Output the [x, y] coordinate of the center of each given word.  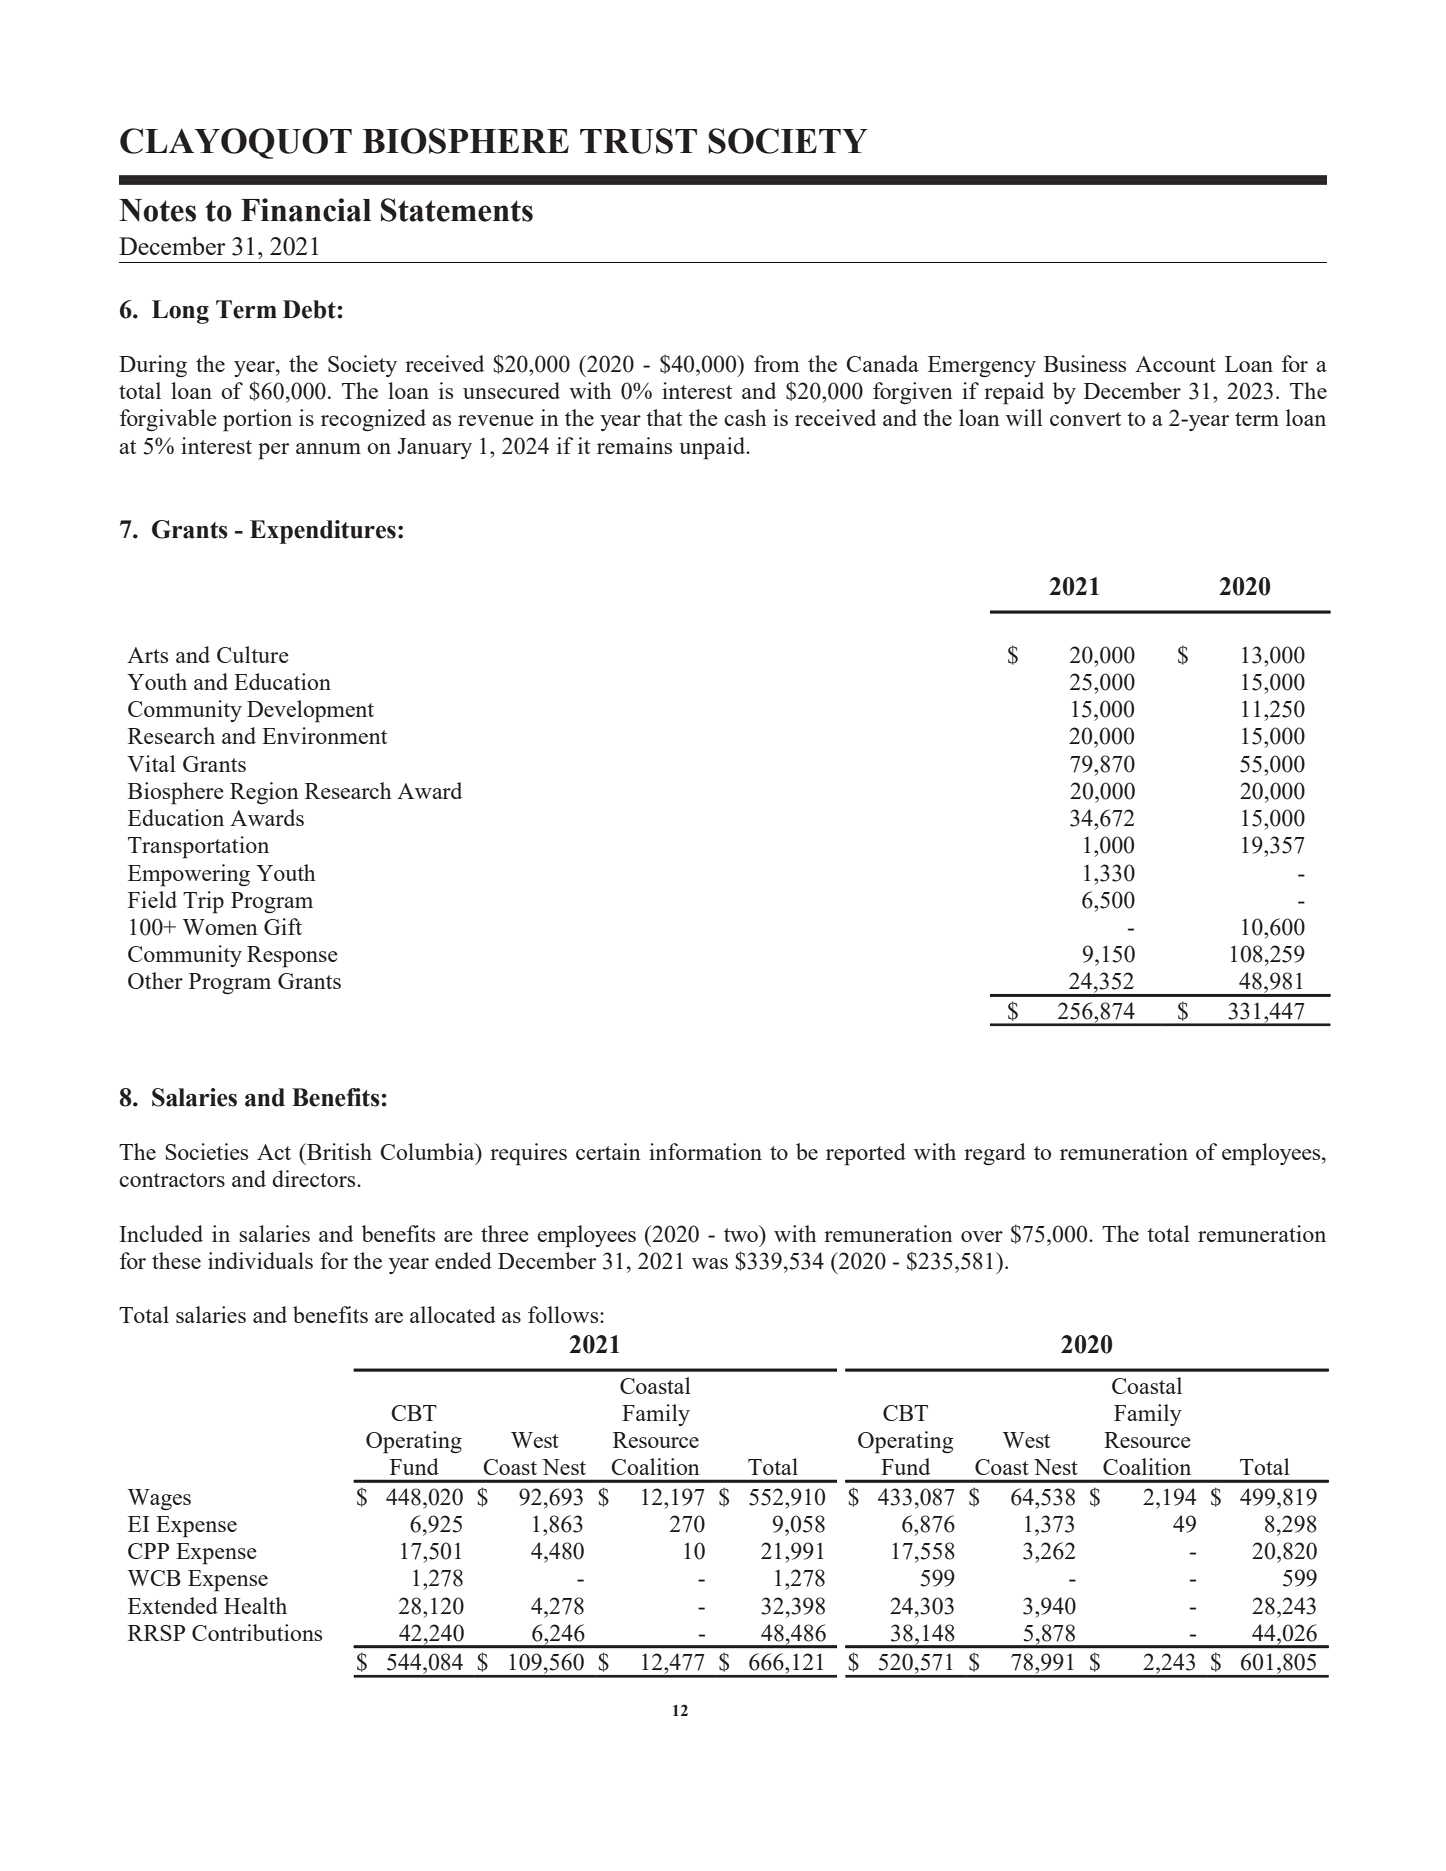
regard [995, 1154]
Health [255, 1605]
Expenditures [323, 532]
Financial [306, 210]
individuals [260, 1260]
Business [1085, 363]
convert [1085, 419]
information [705, 1151]
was [710, 1263]
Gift [283, 926]
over [982, 1236]
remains [634, 445]
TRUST [638, 141]
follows [564, 1314]
